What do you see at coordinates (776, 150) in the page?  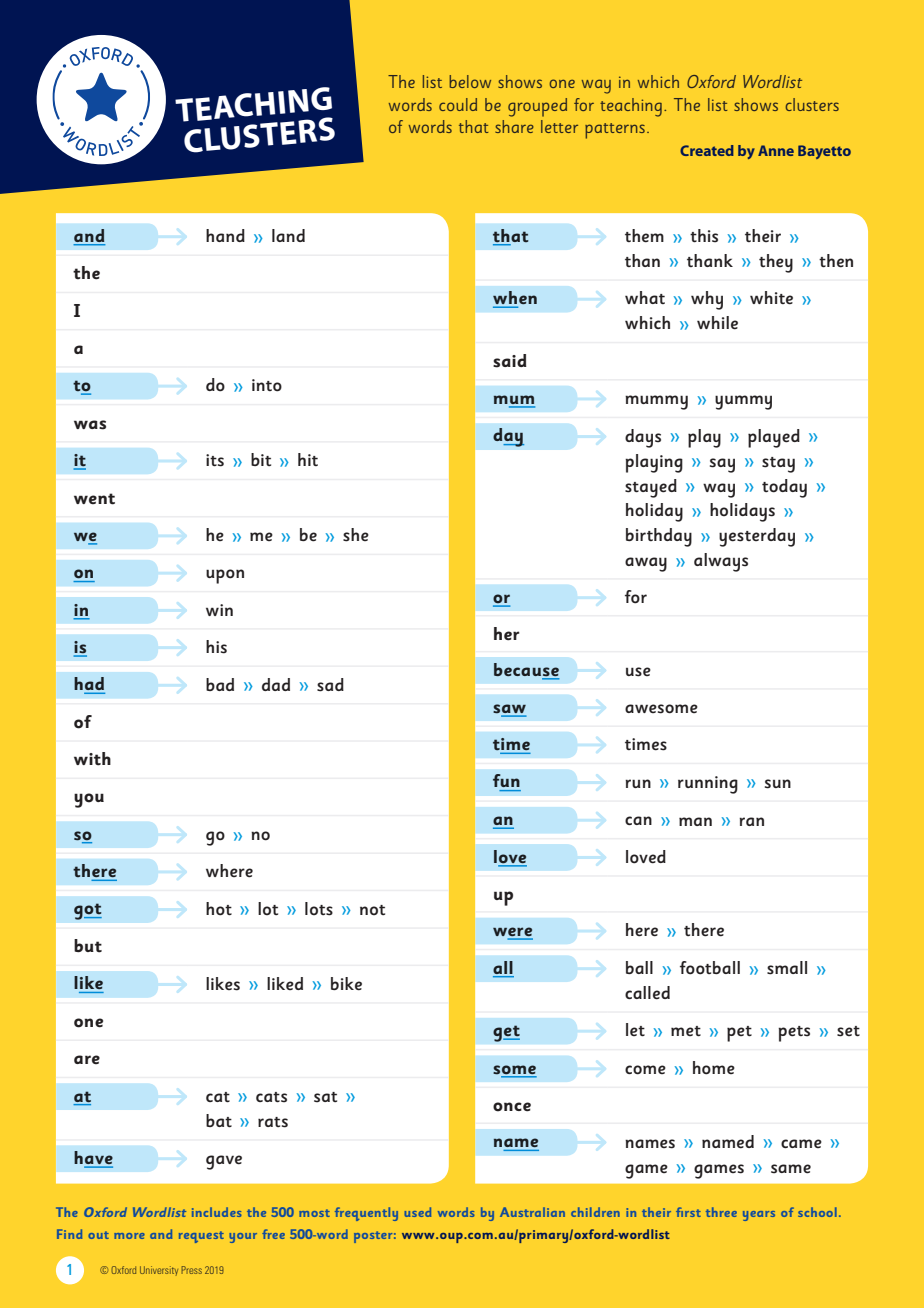 I see `Anne` at bounding box center [776, 150].
